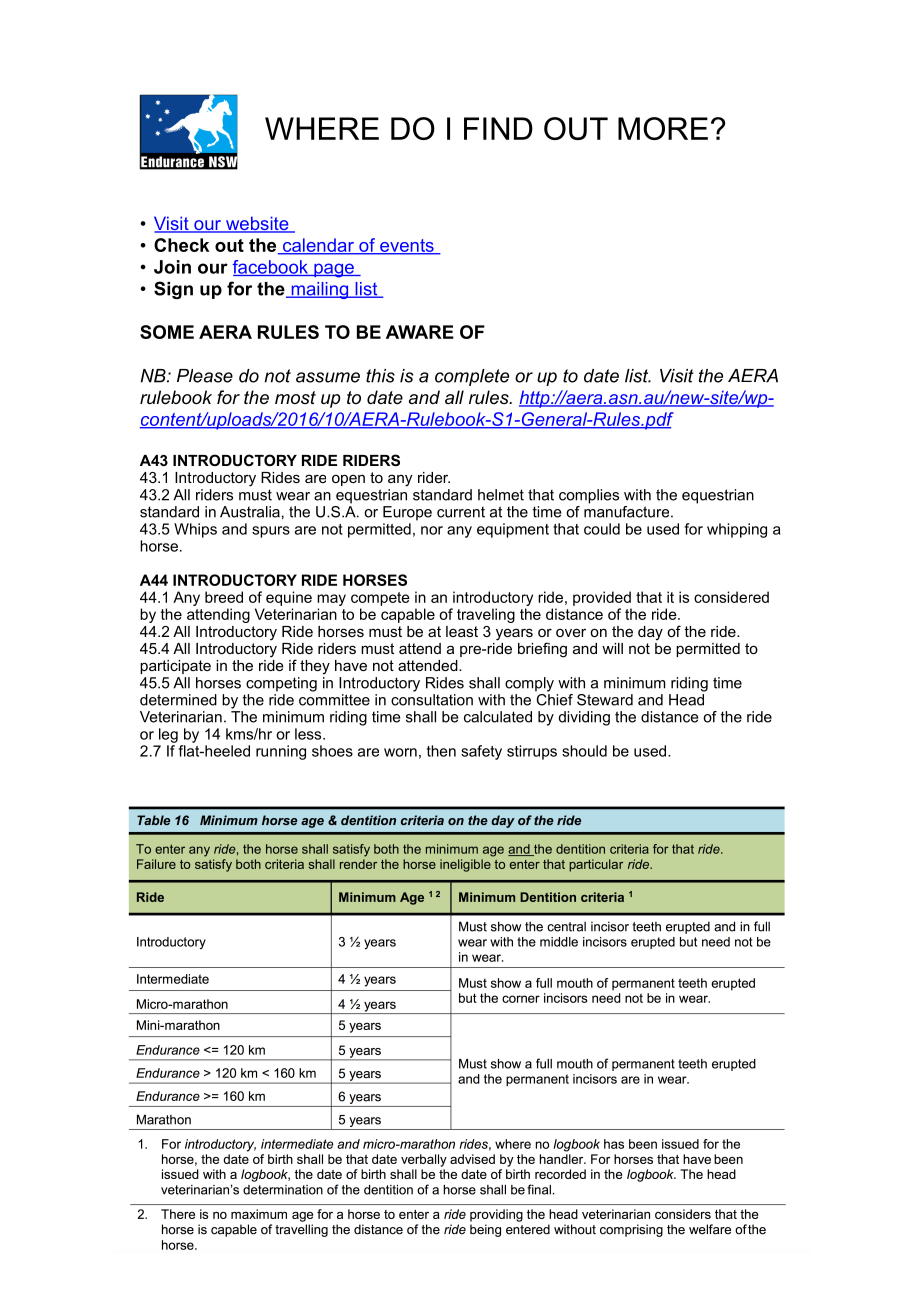 This image has width=924, height=1308. Describe the element at coordinates (498, 128) in the image. I see `FIND` at that location.
